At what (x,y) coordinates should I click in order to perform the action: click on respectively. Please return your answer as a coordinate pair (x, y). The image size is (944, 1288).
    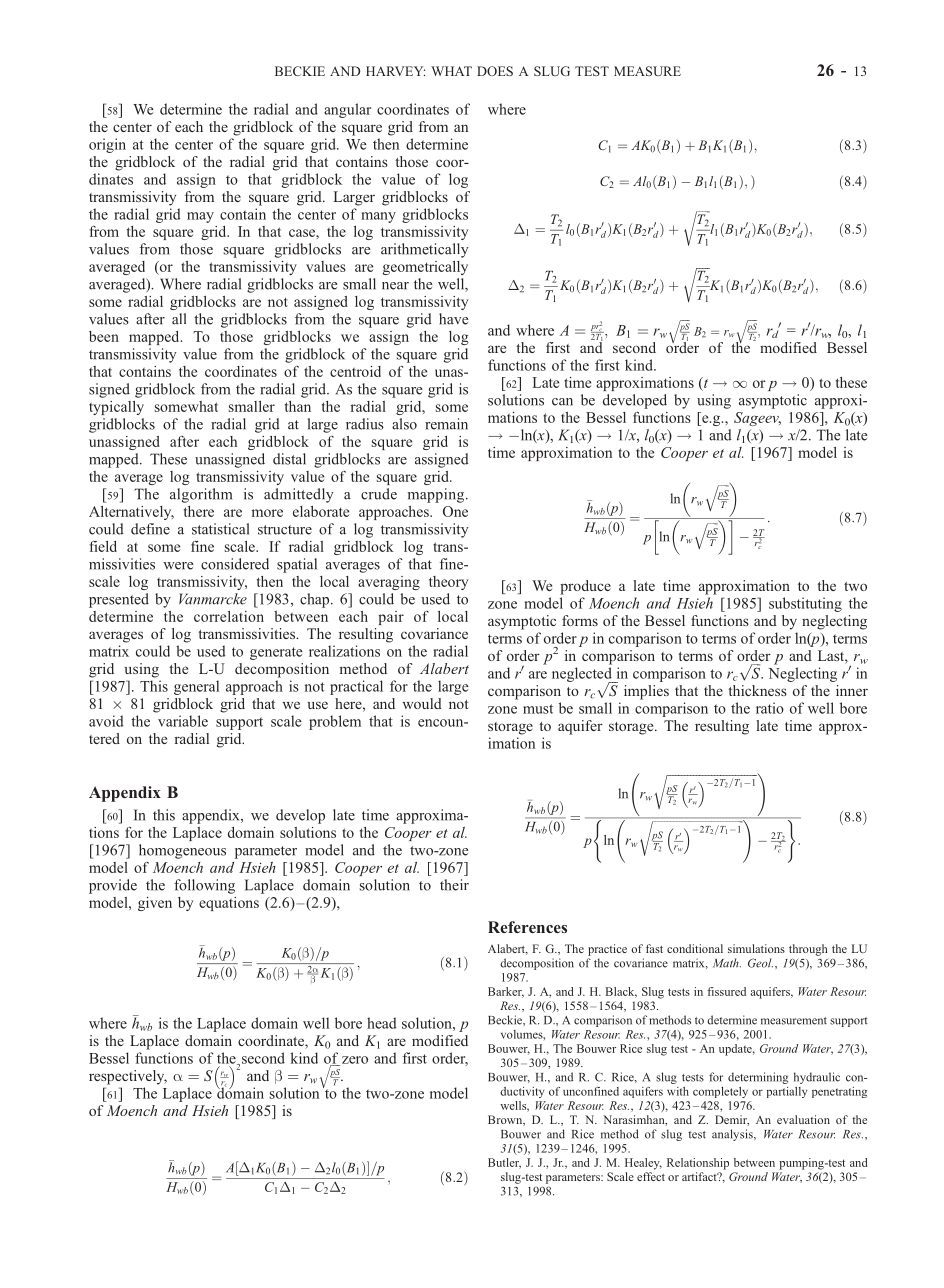
    Looking at the image, I should click on (128, 1077).
